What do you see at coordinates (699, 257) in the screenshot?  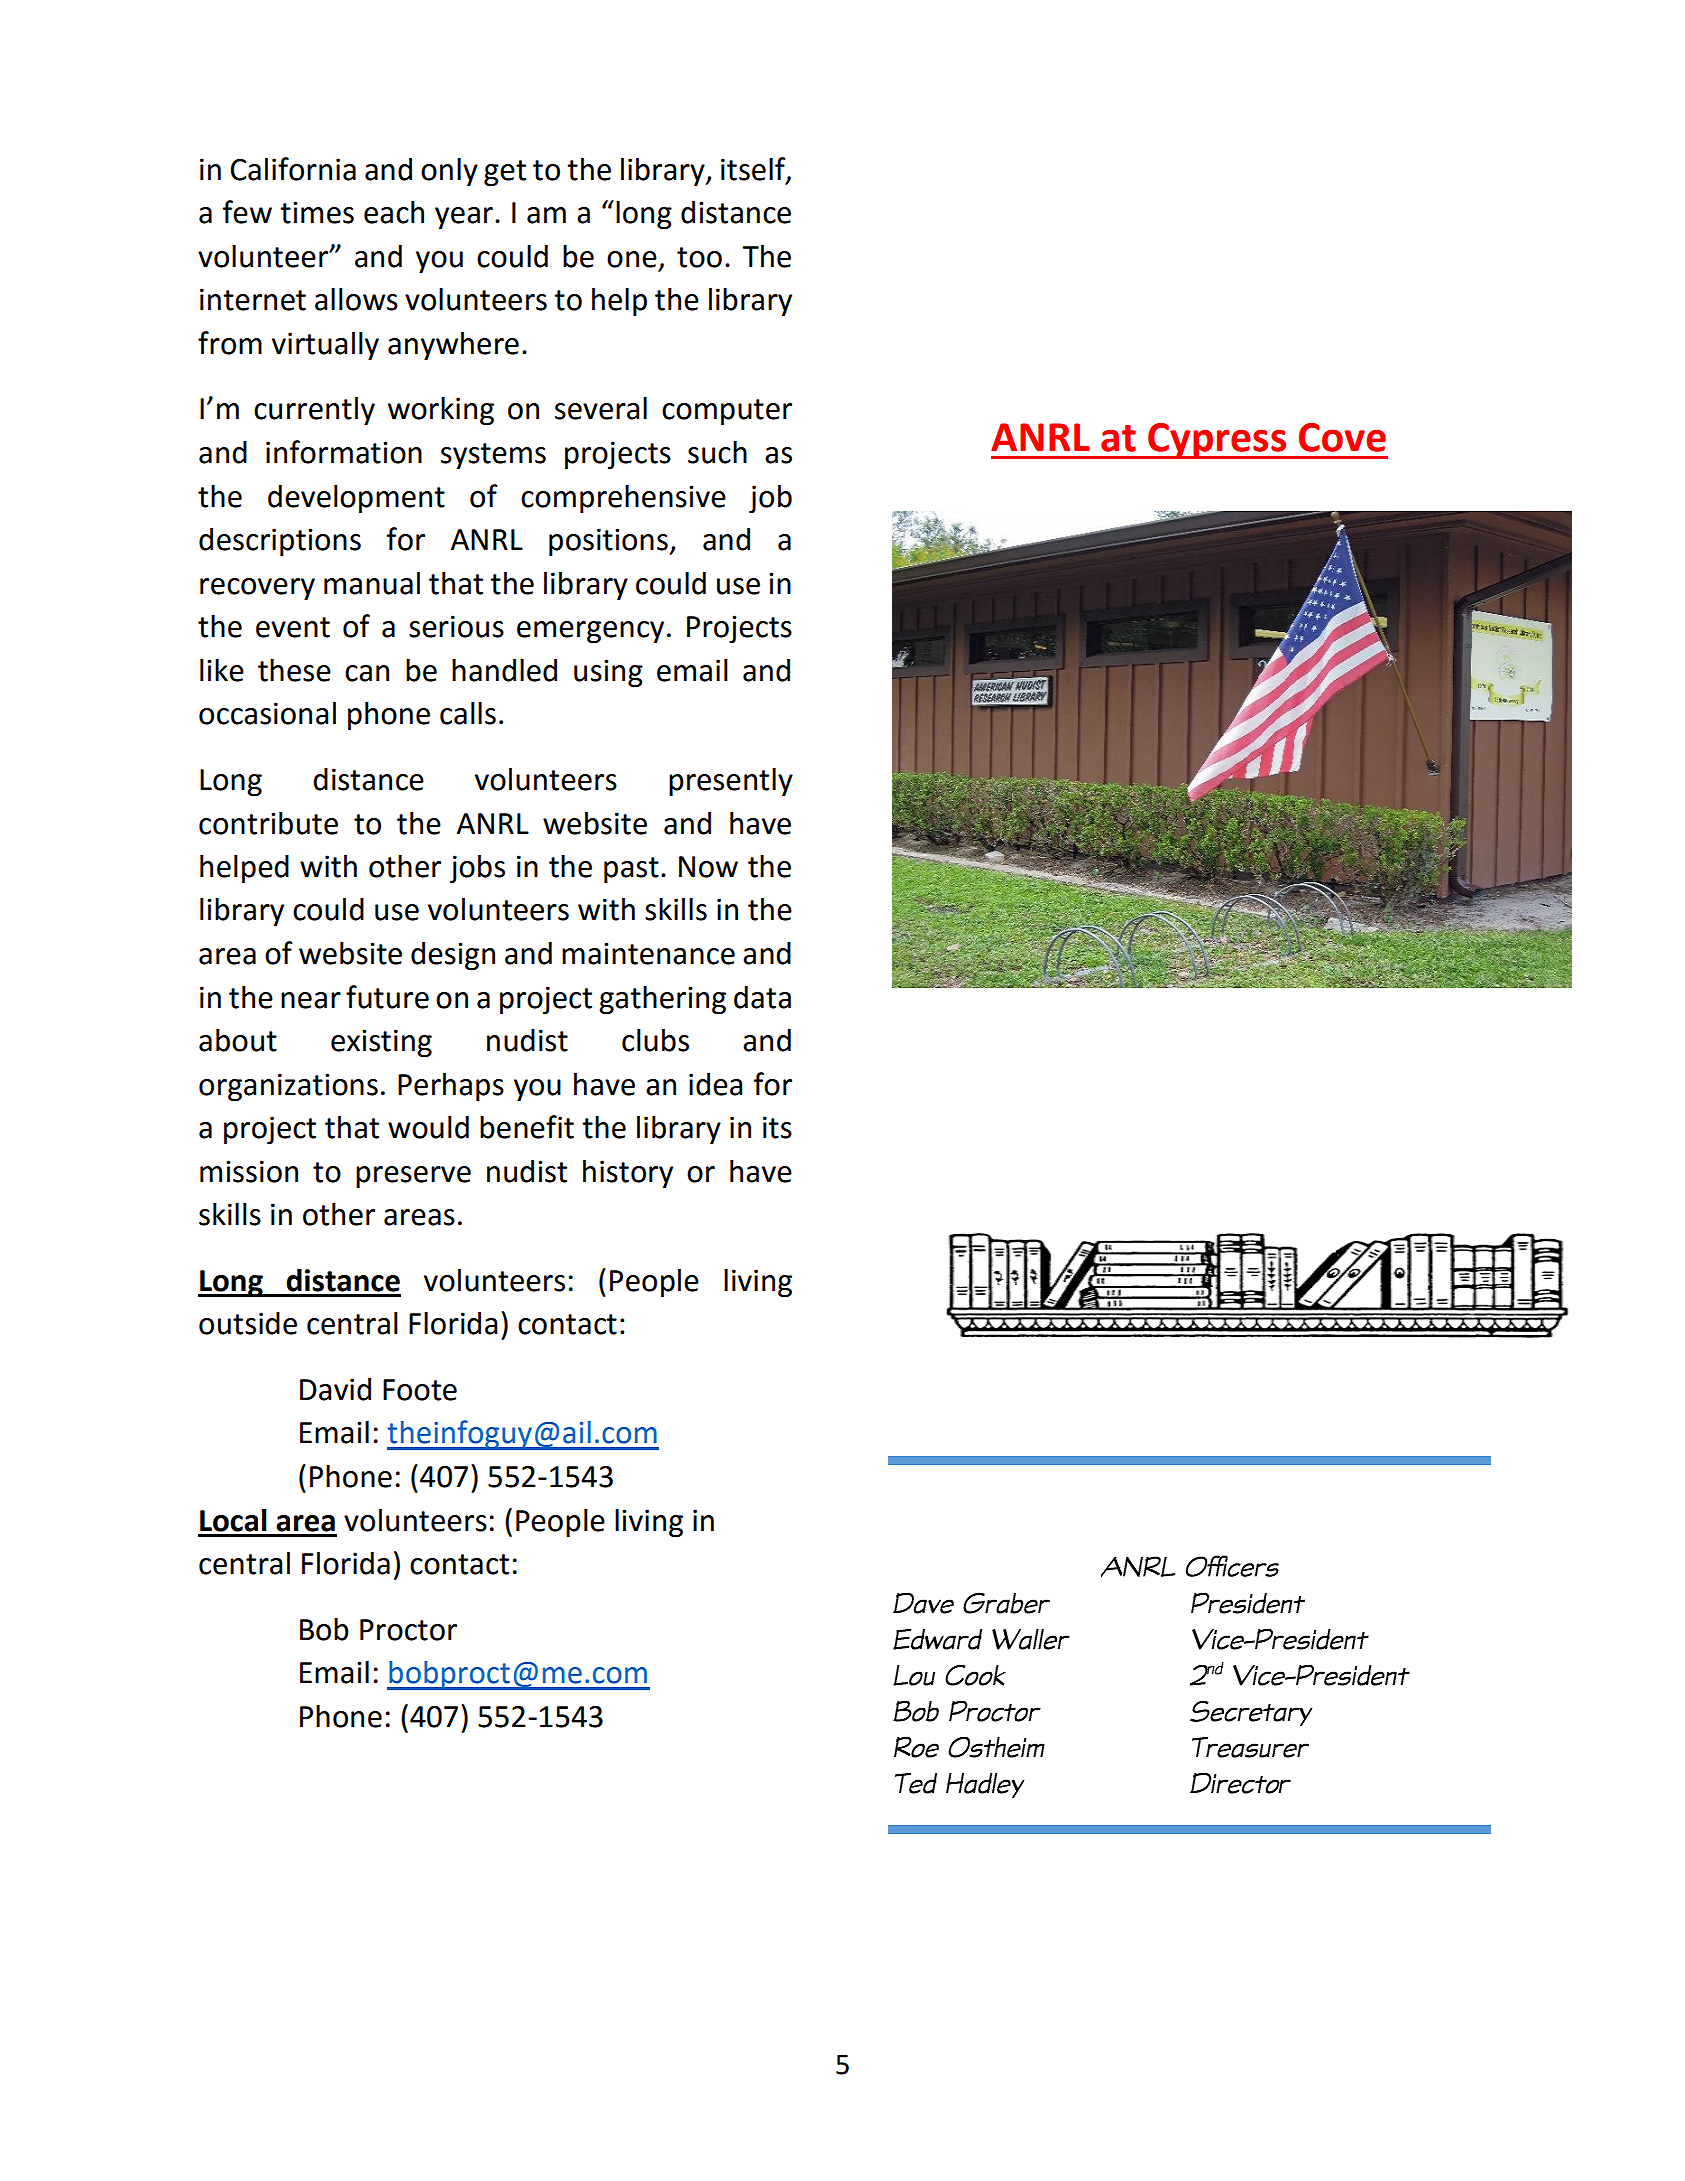 I see `too` at bounding box center [699, 257].
